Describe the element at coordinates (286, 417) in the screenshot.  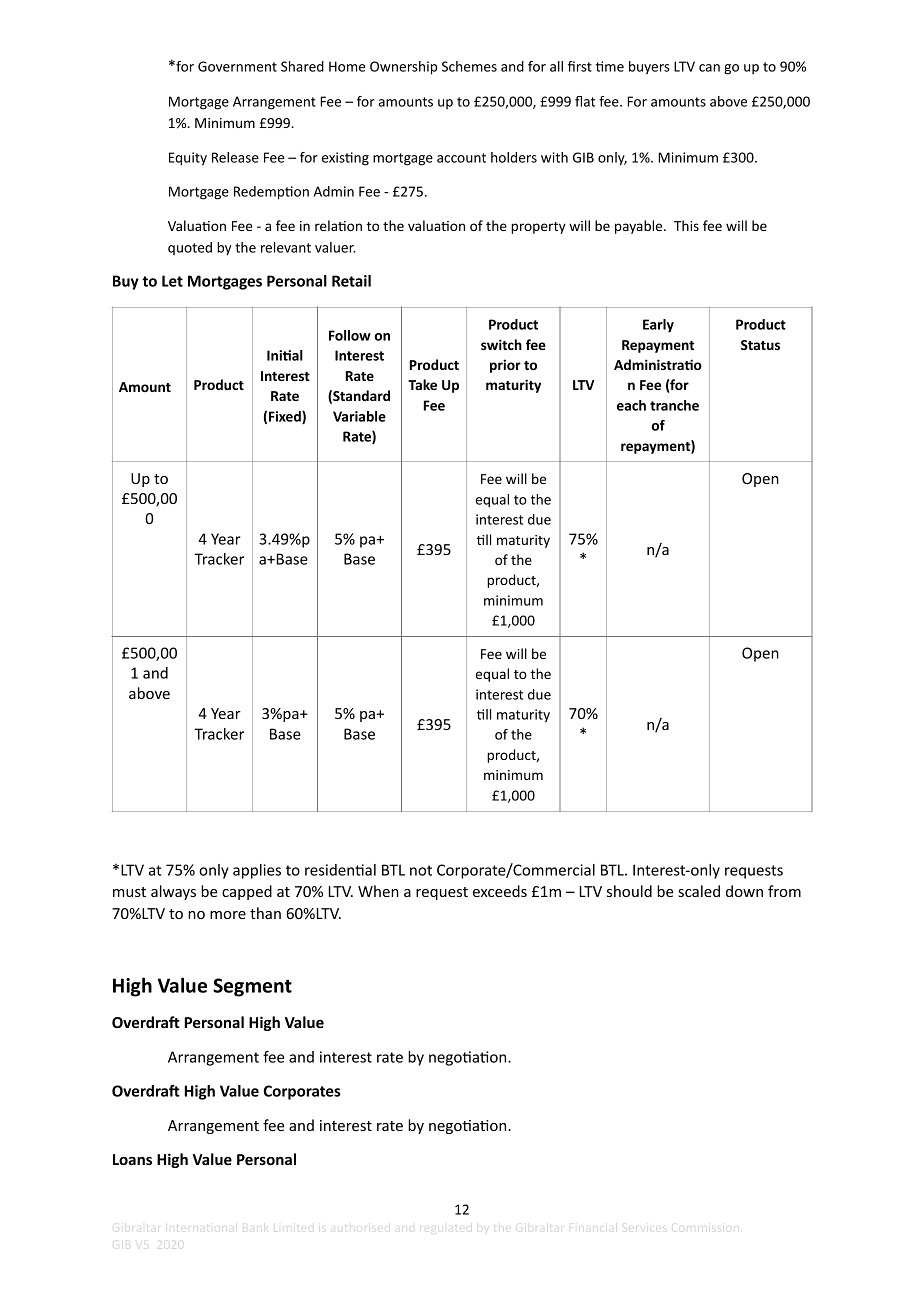
I see `Fixed` at that location.
